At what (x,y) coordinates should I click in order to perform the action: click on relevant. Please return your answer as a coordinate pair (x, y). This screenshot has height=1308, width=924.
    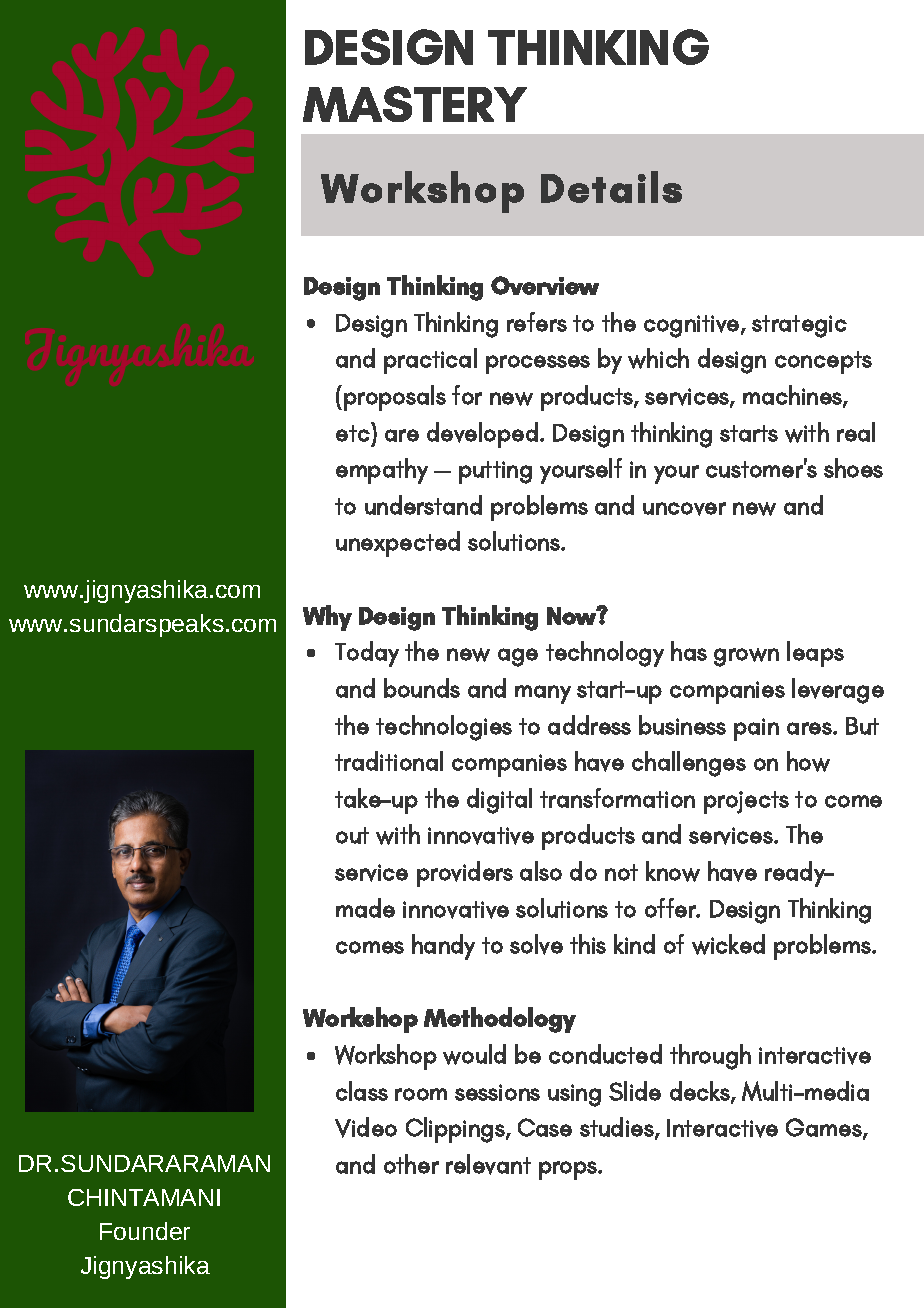
    Looking at the image, I should click on (488, 1164).
